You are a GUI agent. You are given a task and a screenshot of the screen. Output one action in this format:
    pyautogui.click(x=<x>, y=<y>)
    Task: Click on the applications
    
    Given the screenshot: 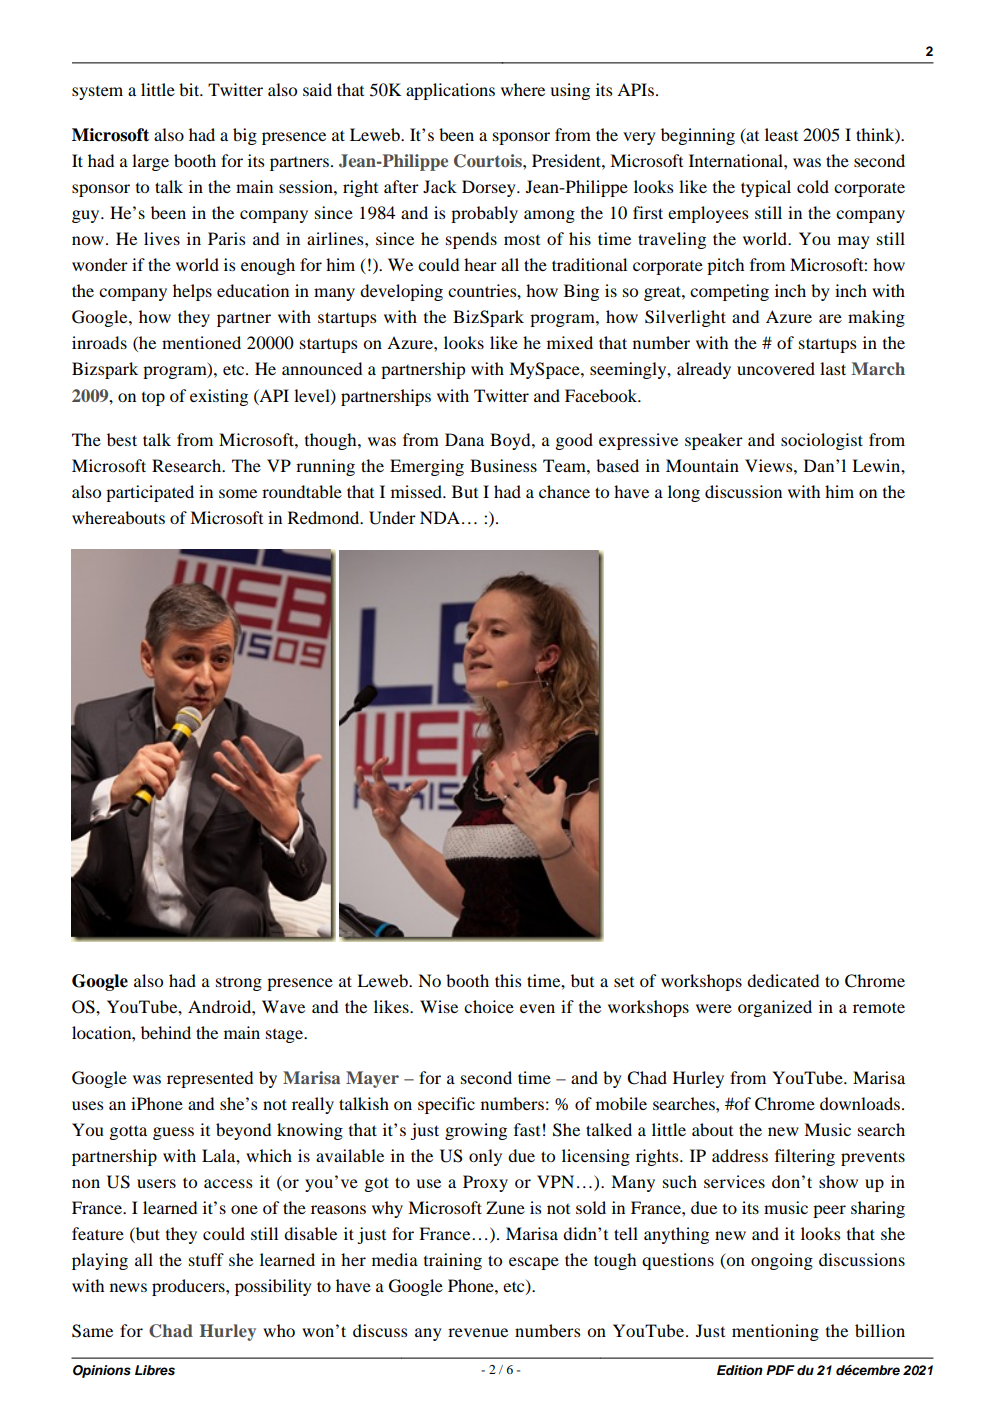 What is the action you would take?
    pyautogui.click(x=450, y=91)
